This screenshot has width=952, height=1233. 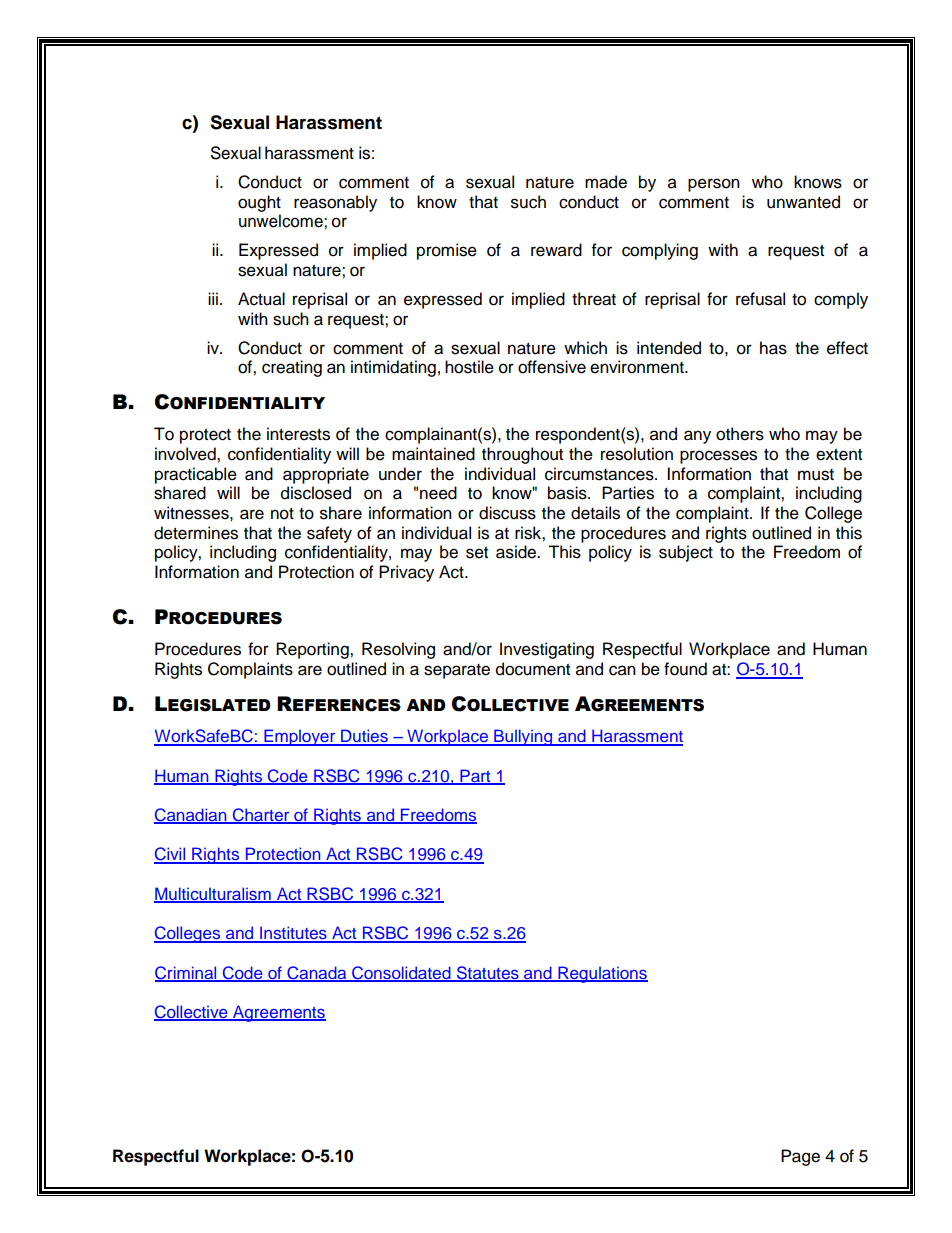 What do you see at coordinates (261, 816) in the screenshot?
I see `Charter` at bounding box center [261, 816].
